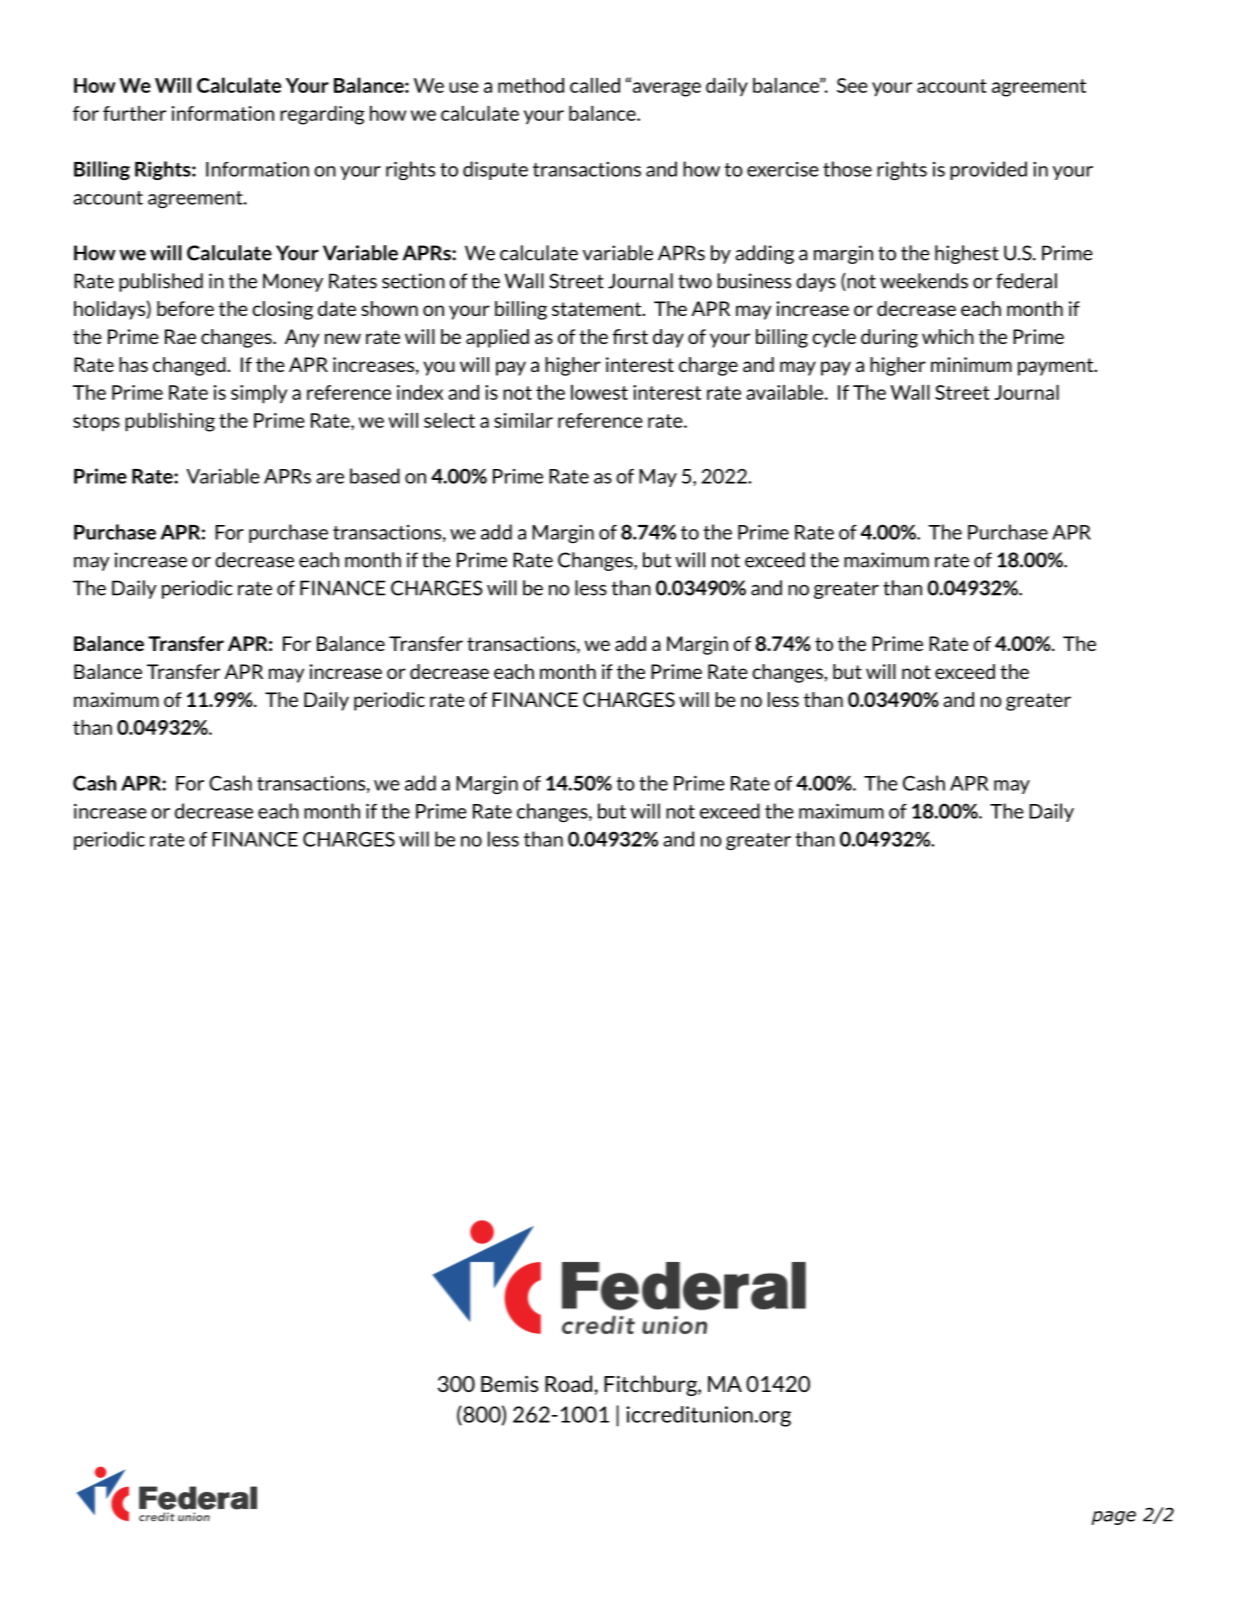  What do you see at coordinates (375, 476) in the screenshot?
I see `based` at bounding box center [375, 476].
